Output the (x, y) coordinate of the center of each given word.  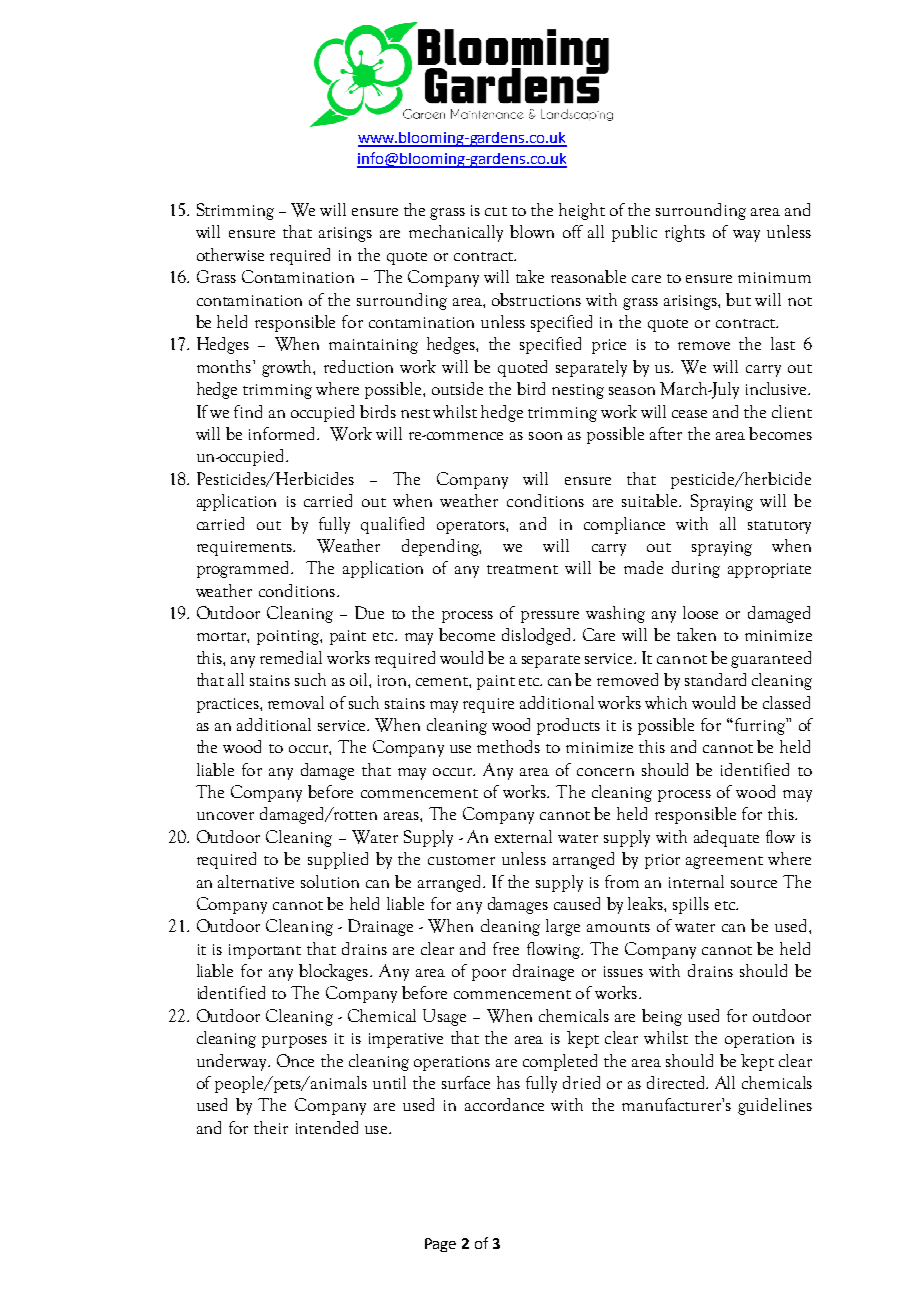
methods (508, 746)
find (248, 411)
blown (532, 231)
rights (685, 233)
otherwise (230, 254)
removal (296, 702)
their (271, 1127)
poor (489, 975)
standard (715, 679)
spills (691, 905)
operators (472, 527)
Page (440, 1245)
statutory (779, 527)
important (265, 951)
